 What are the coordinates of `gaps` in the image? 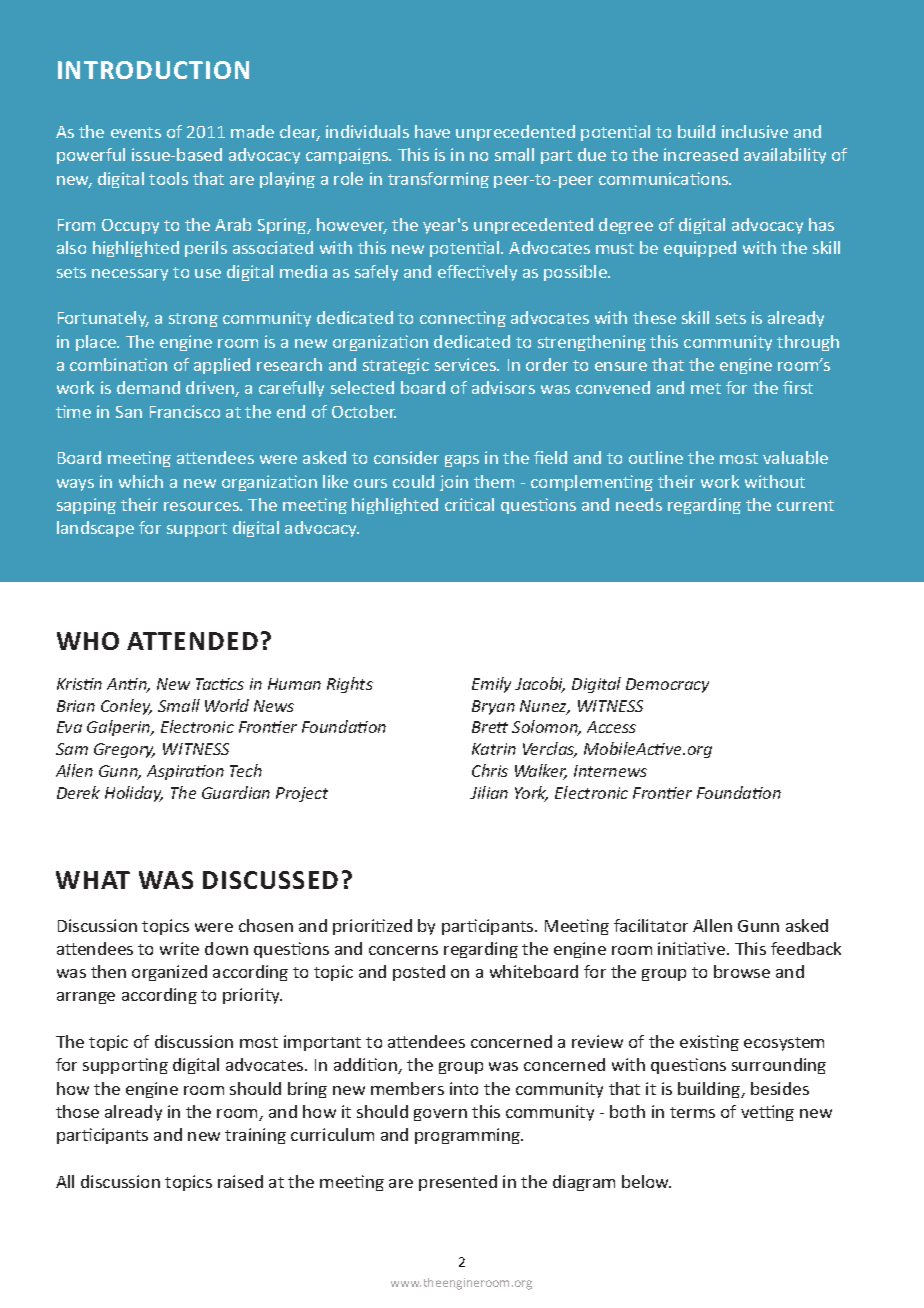 It's located at (462, 461).
